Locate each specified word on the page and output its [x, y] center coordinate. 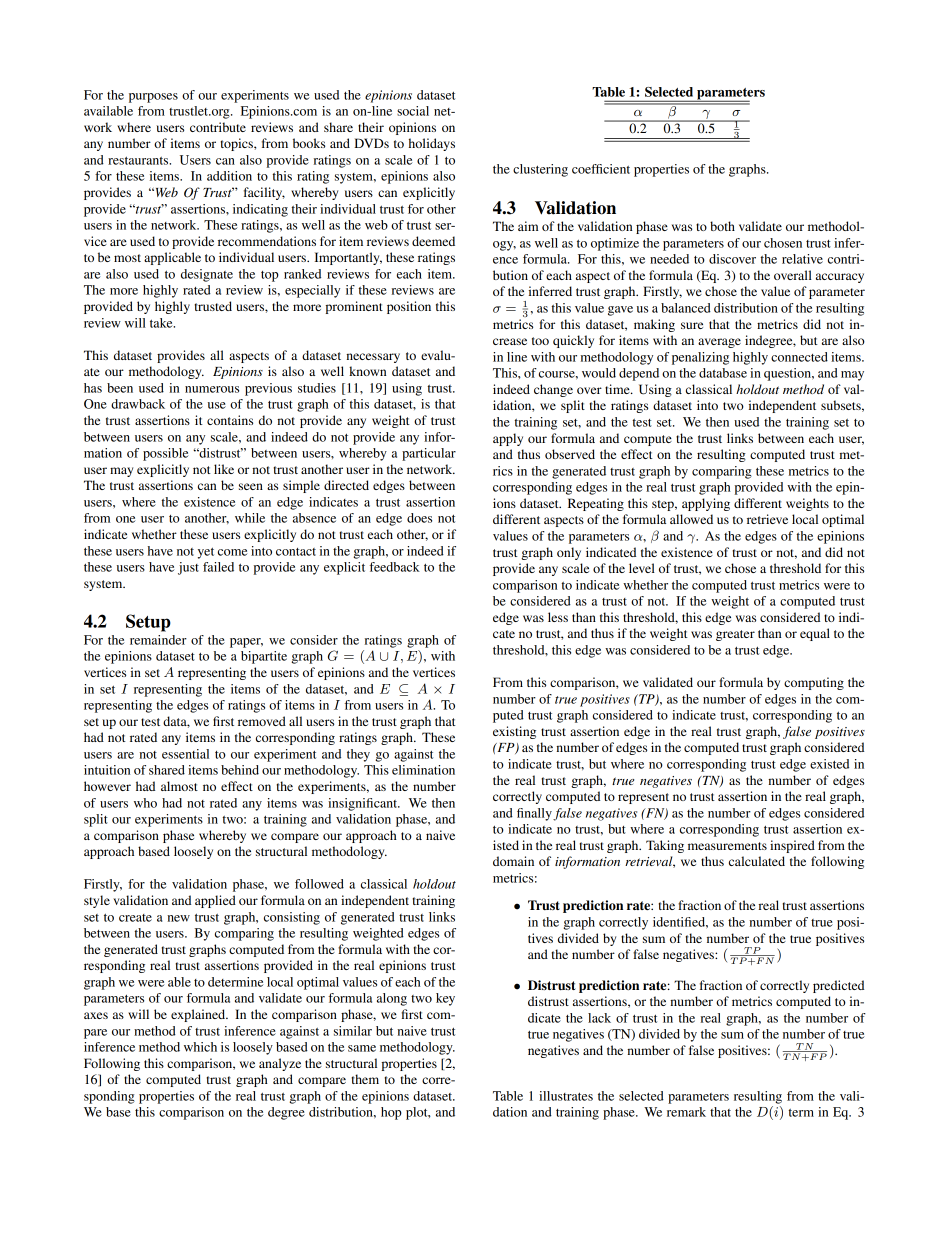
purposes [153, 98]
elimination [423, 770]
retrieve [767, 519]
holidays [432, 144]
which [200, 1047]
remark [686, 1112]
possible [165, 454]
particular [429, 454]
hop [391, 1113]
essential [185, 754]
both [722, 226]
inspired [792, 846]
